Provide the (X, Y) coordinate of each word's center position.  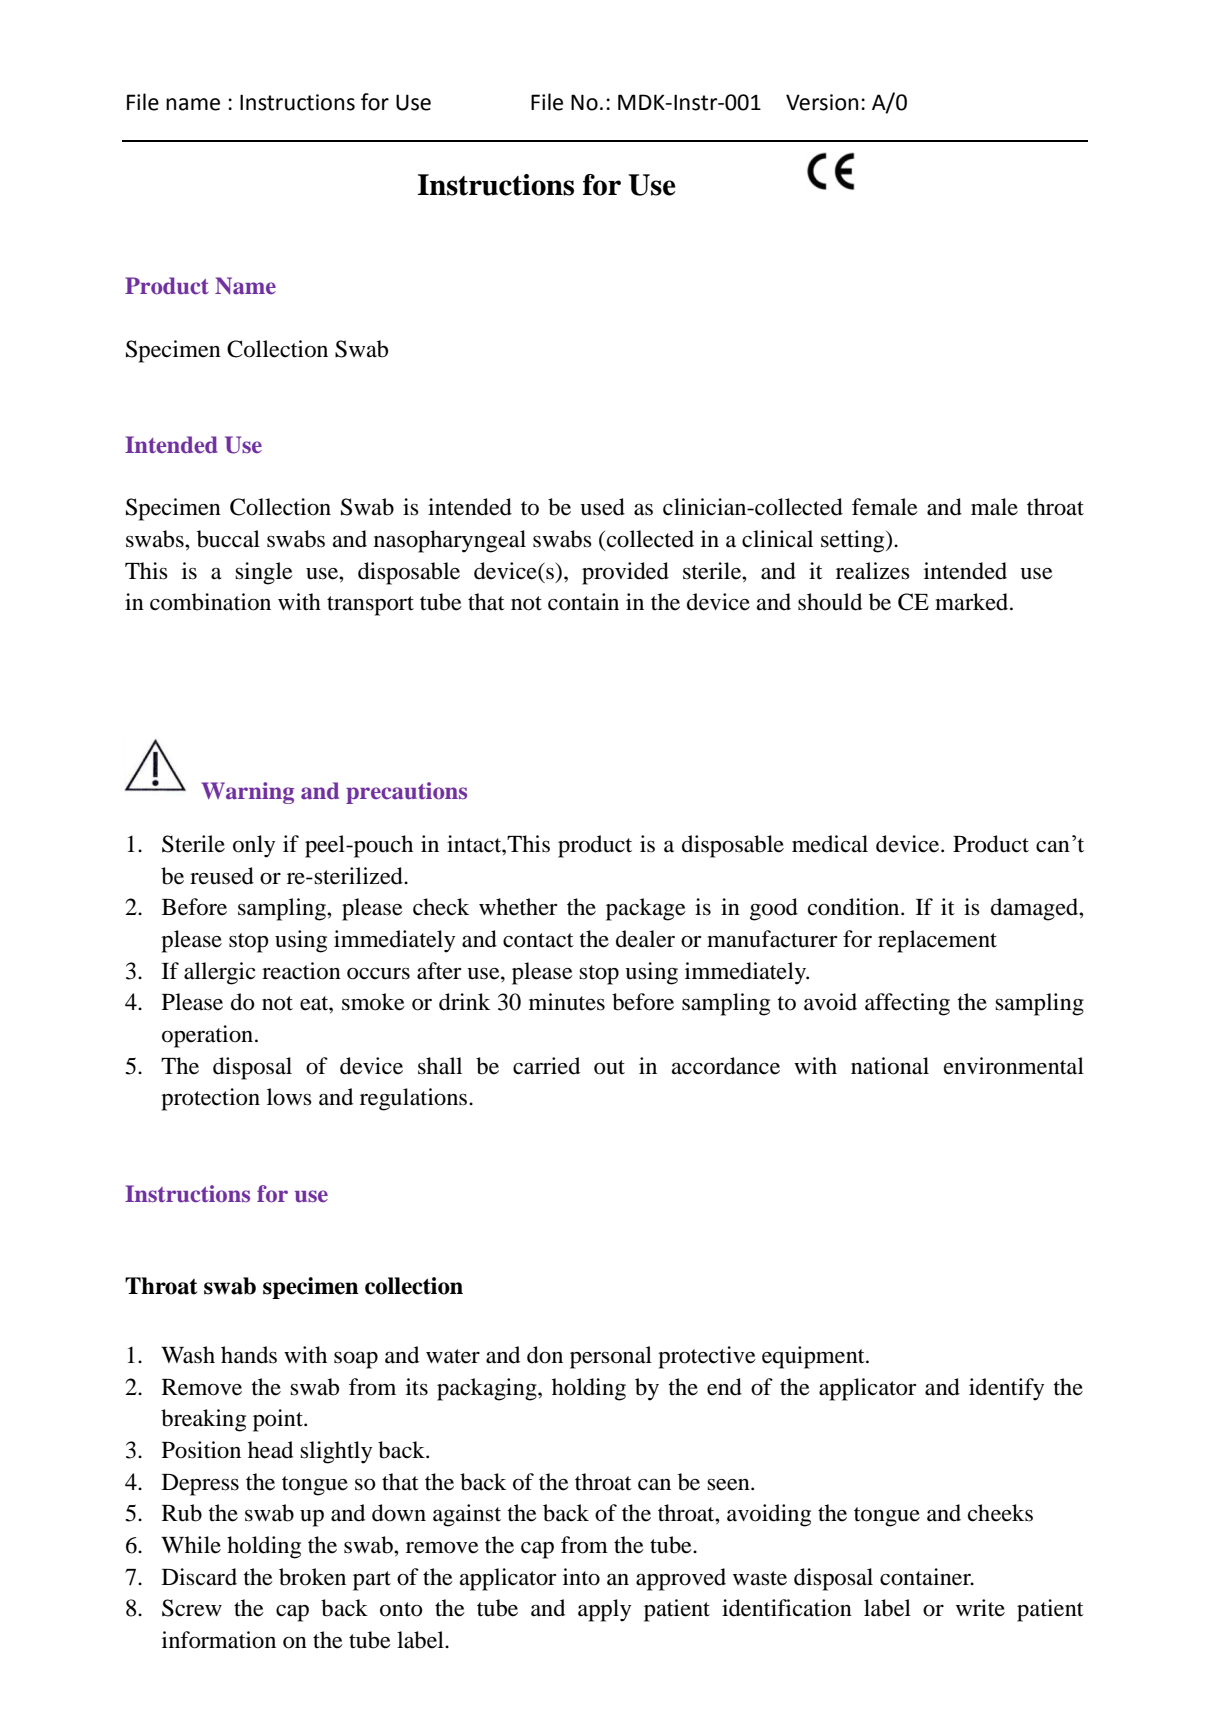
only (254, 846)
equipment (814, 1357)
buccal (228, 539)
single (264, 573)
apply (604, 1610)
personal (611, 1357)
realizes (873, 571)
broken (312, 1577)
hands (249, 1355)
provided (625, 573)
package (646, 909)
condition (855, 907)
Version (822, 102)
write (980, 1608)
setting (854, 541)
